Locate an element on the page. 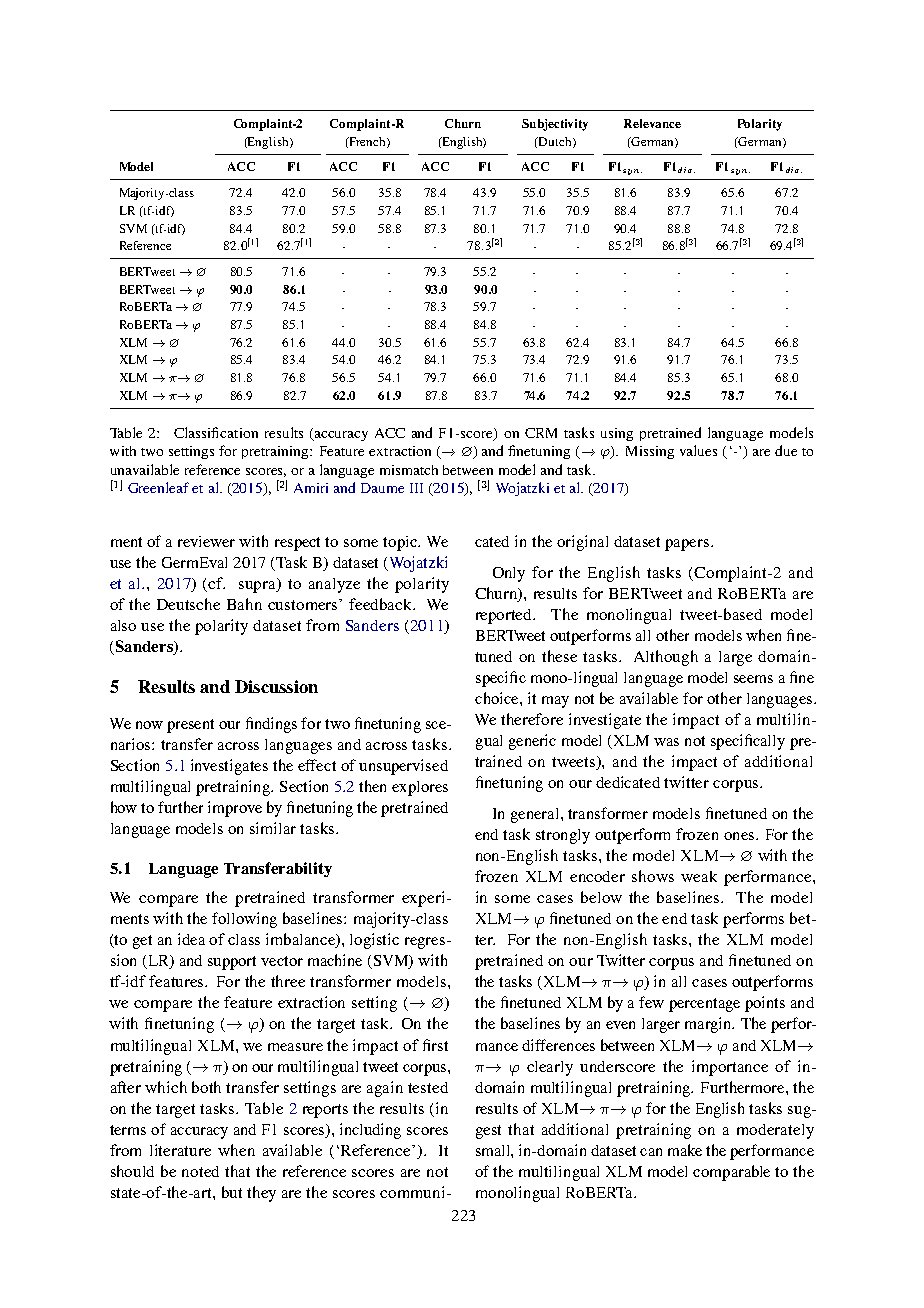 The image size is (924, 1308). choice is located at coordinates (498, 698).
